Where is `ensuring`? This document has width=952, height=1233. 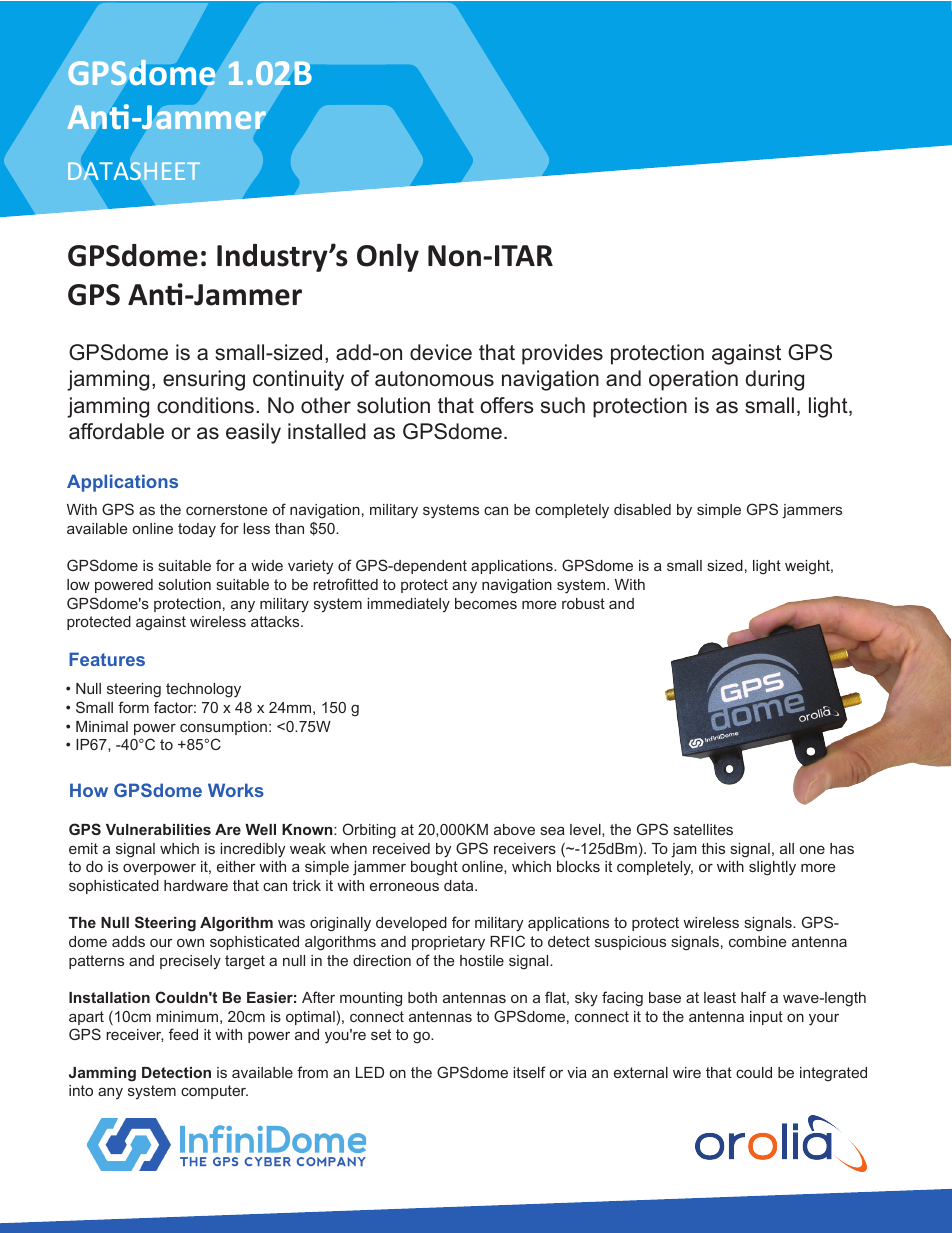 ensuring is located at coordinates (204, 380).
